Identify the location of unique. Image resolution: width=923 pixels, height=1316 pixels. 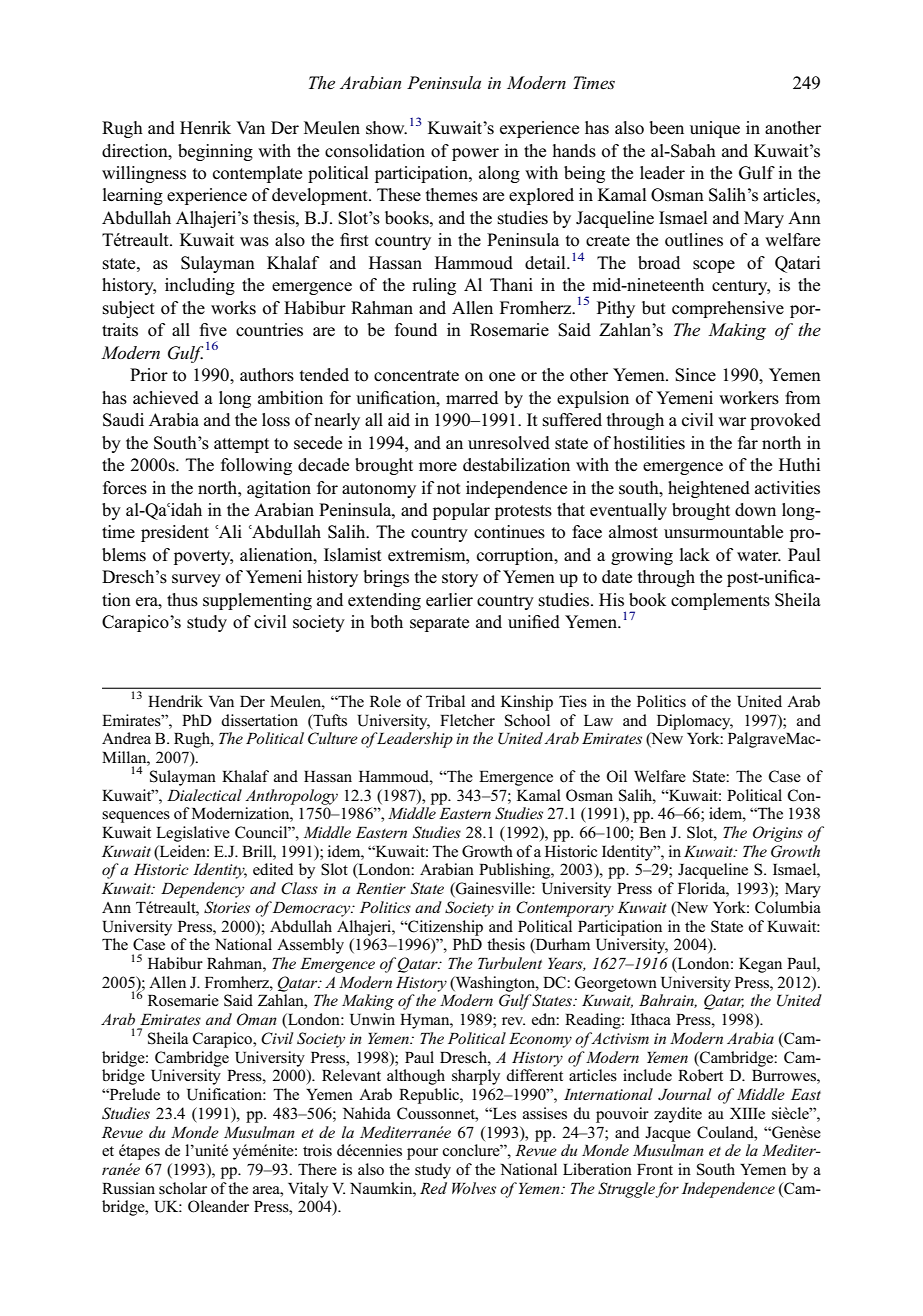
(715, 129).
